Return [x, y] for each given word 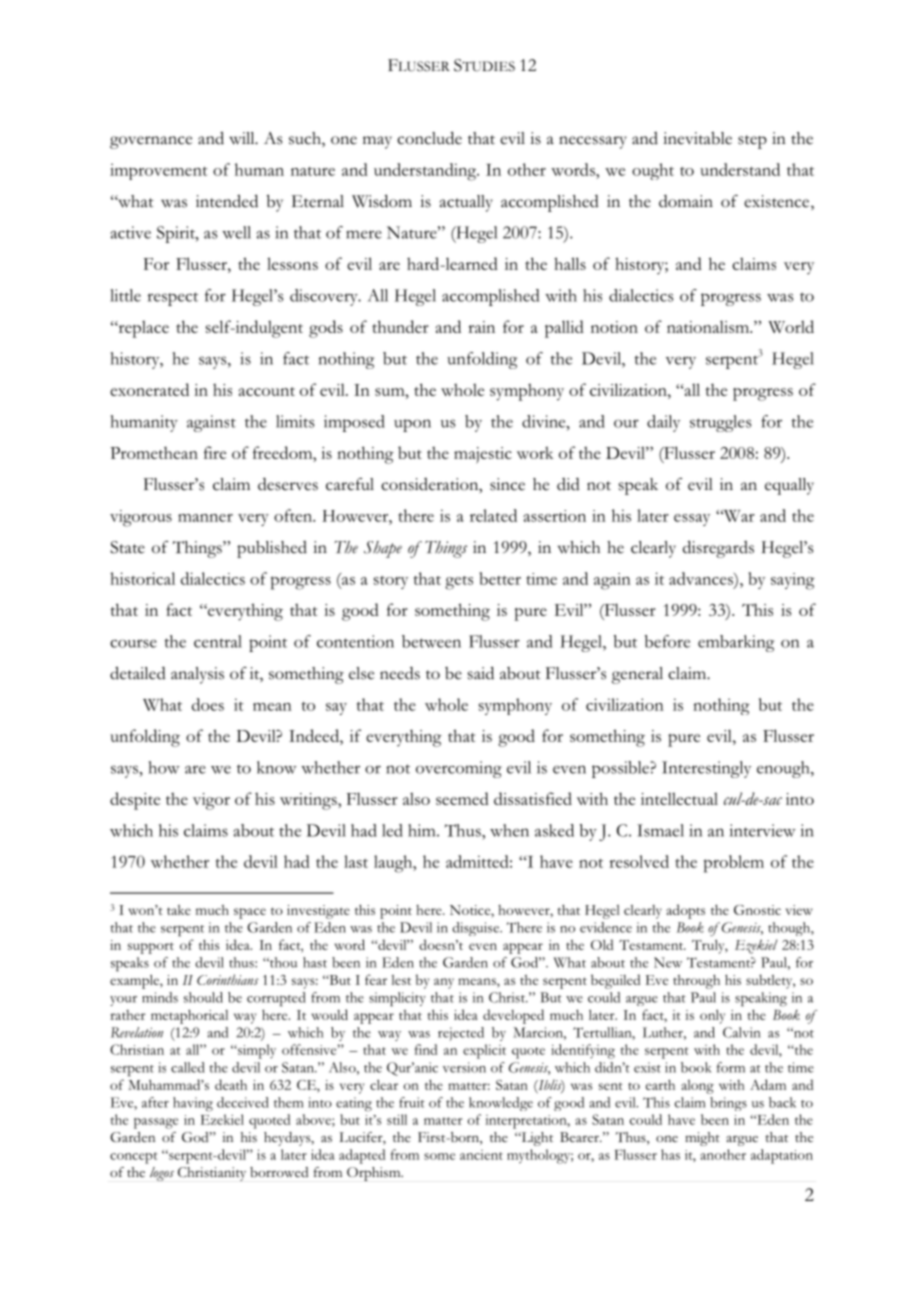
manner [205, 518]
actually [466, 203]
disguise [476, 929]
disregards [718, 549]
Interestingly [706, 769]
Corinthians [228, 979]
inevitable [697, 138]
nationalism [709, 326]
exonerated [149, 389]
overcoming [459, 769]
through [696, 981]
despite [135, 801]
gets [459, 583]
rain [481, 327]
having [193, 1104]
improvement [159, 171]
